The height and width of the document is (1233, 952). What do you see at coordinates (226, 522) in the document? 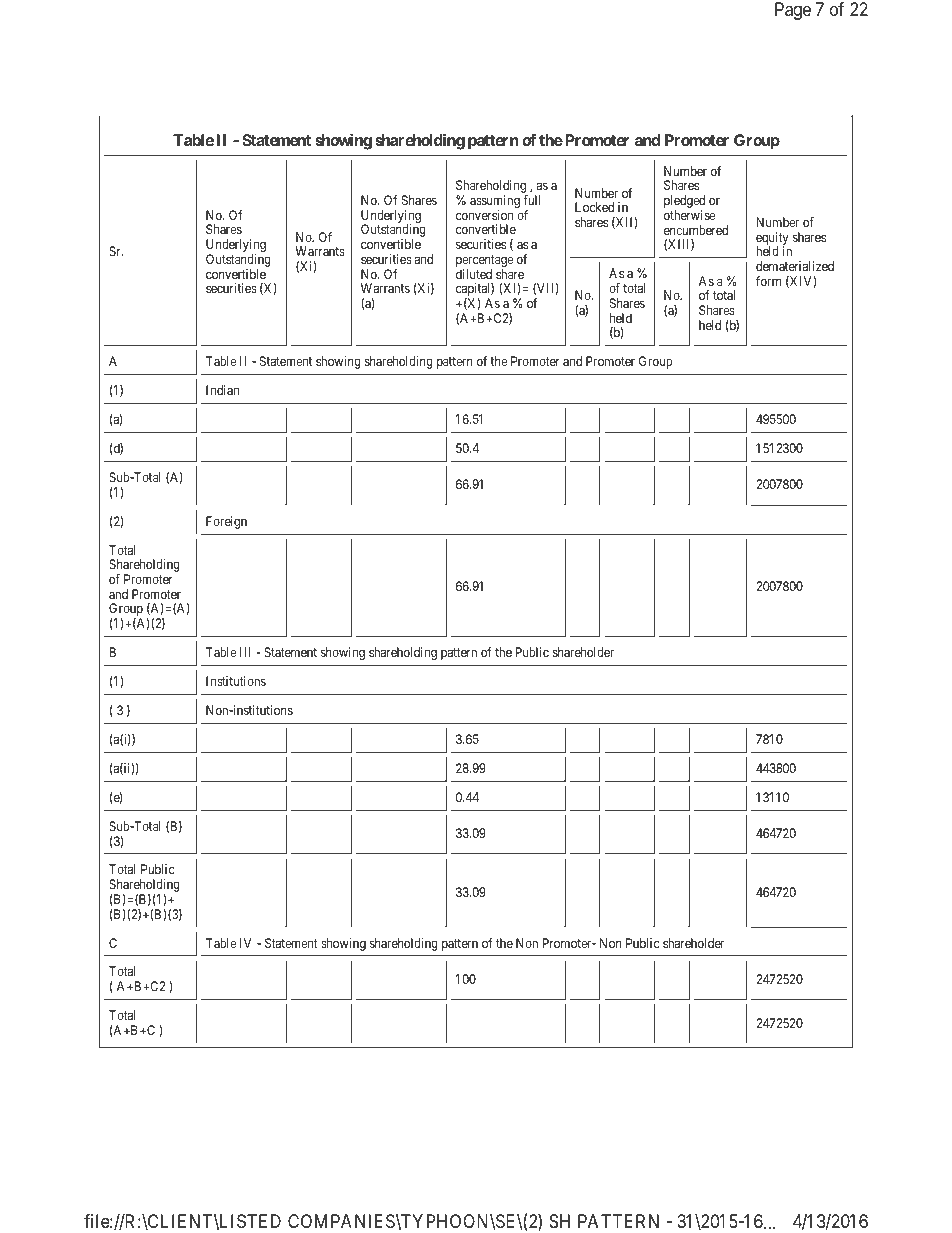
I see `Foreign` at bounding box center [226, 522].
